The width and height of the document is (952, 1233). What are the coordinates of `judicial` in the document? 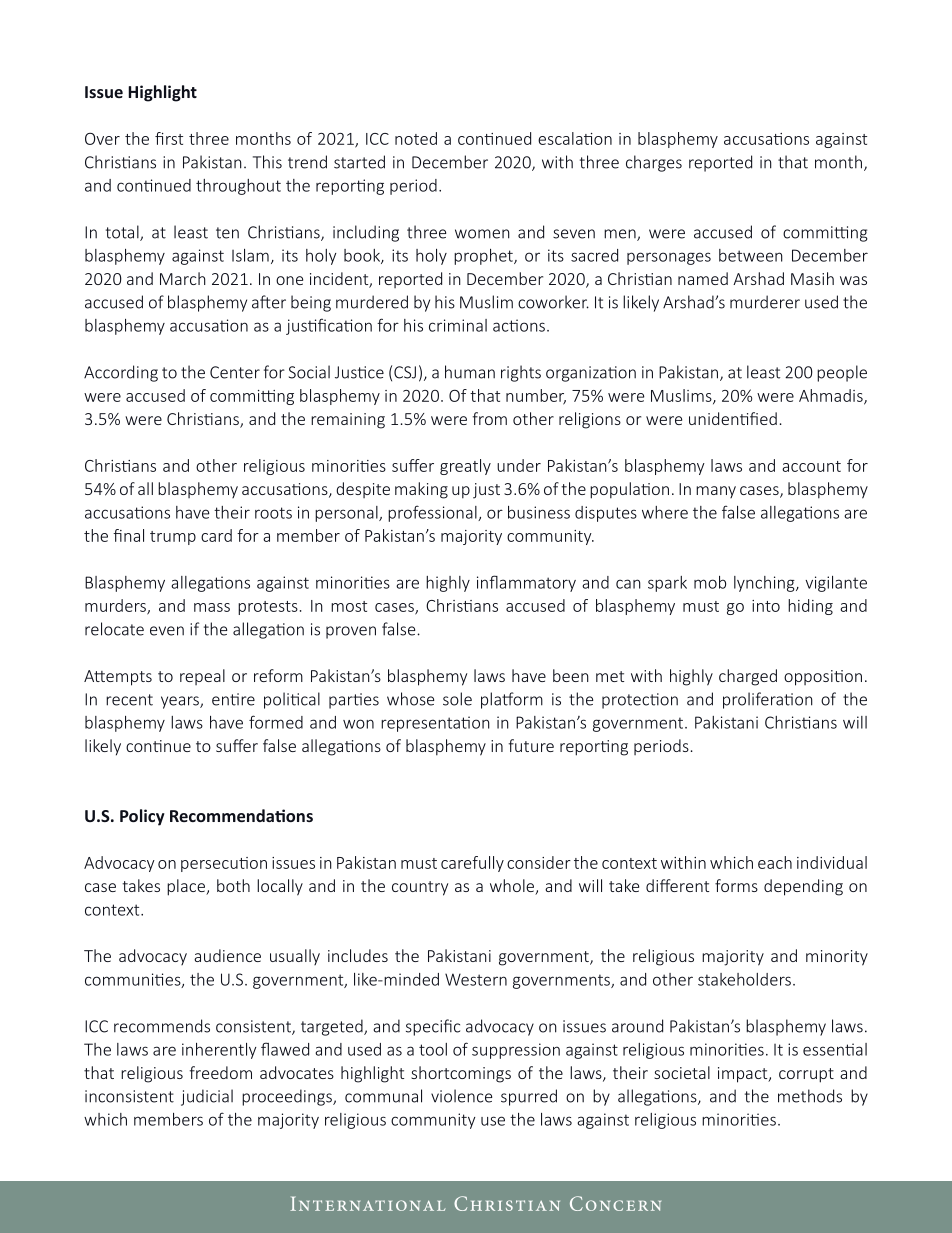 It's located at (207, 1097).
